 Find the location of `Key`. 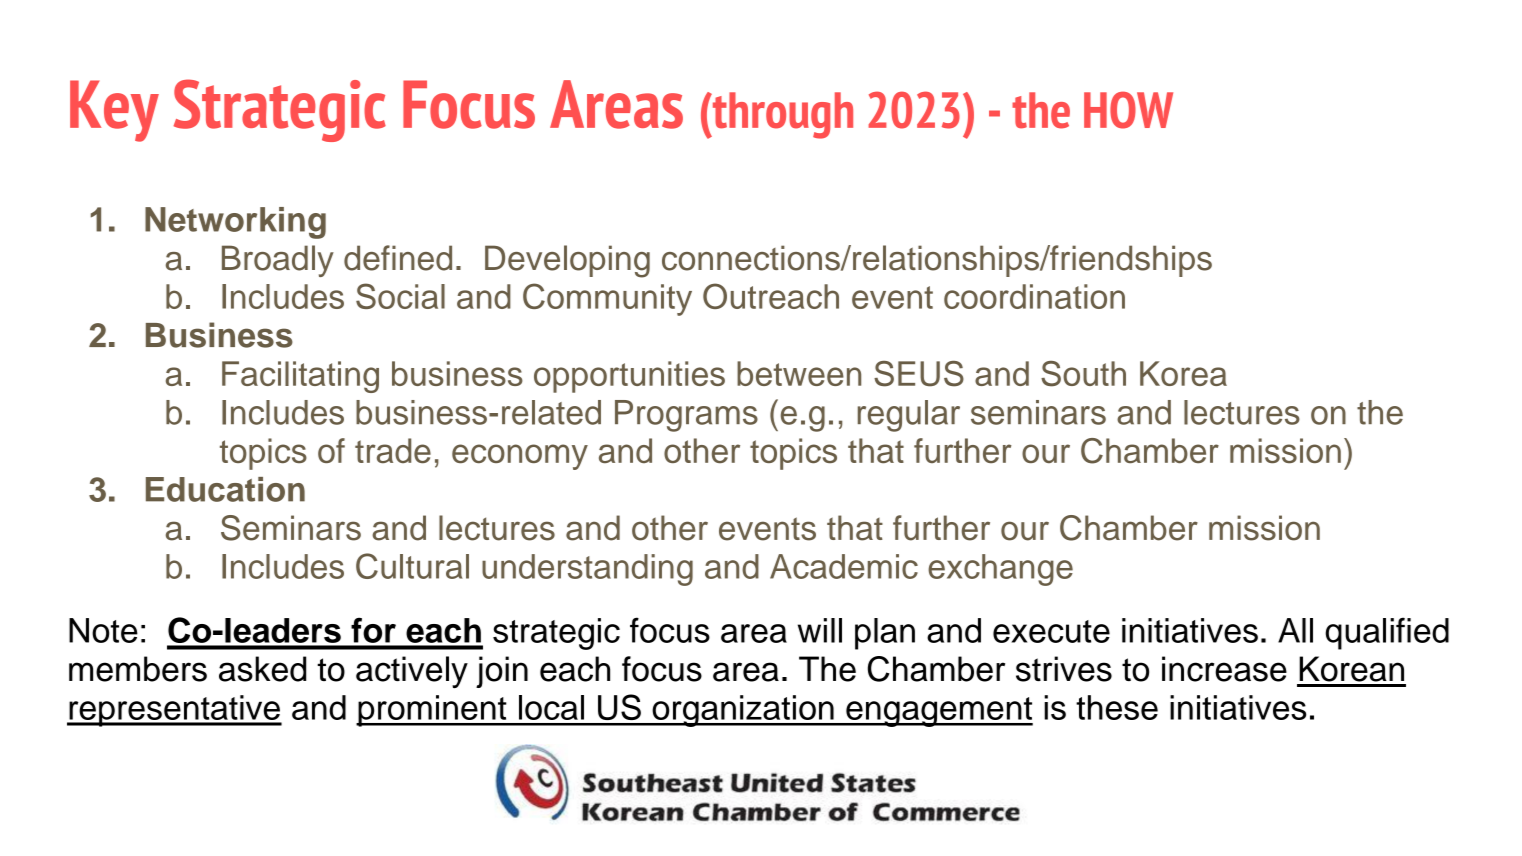

Key is located at coordinates (114, 111).
